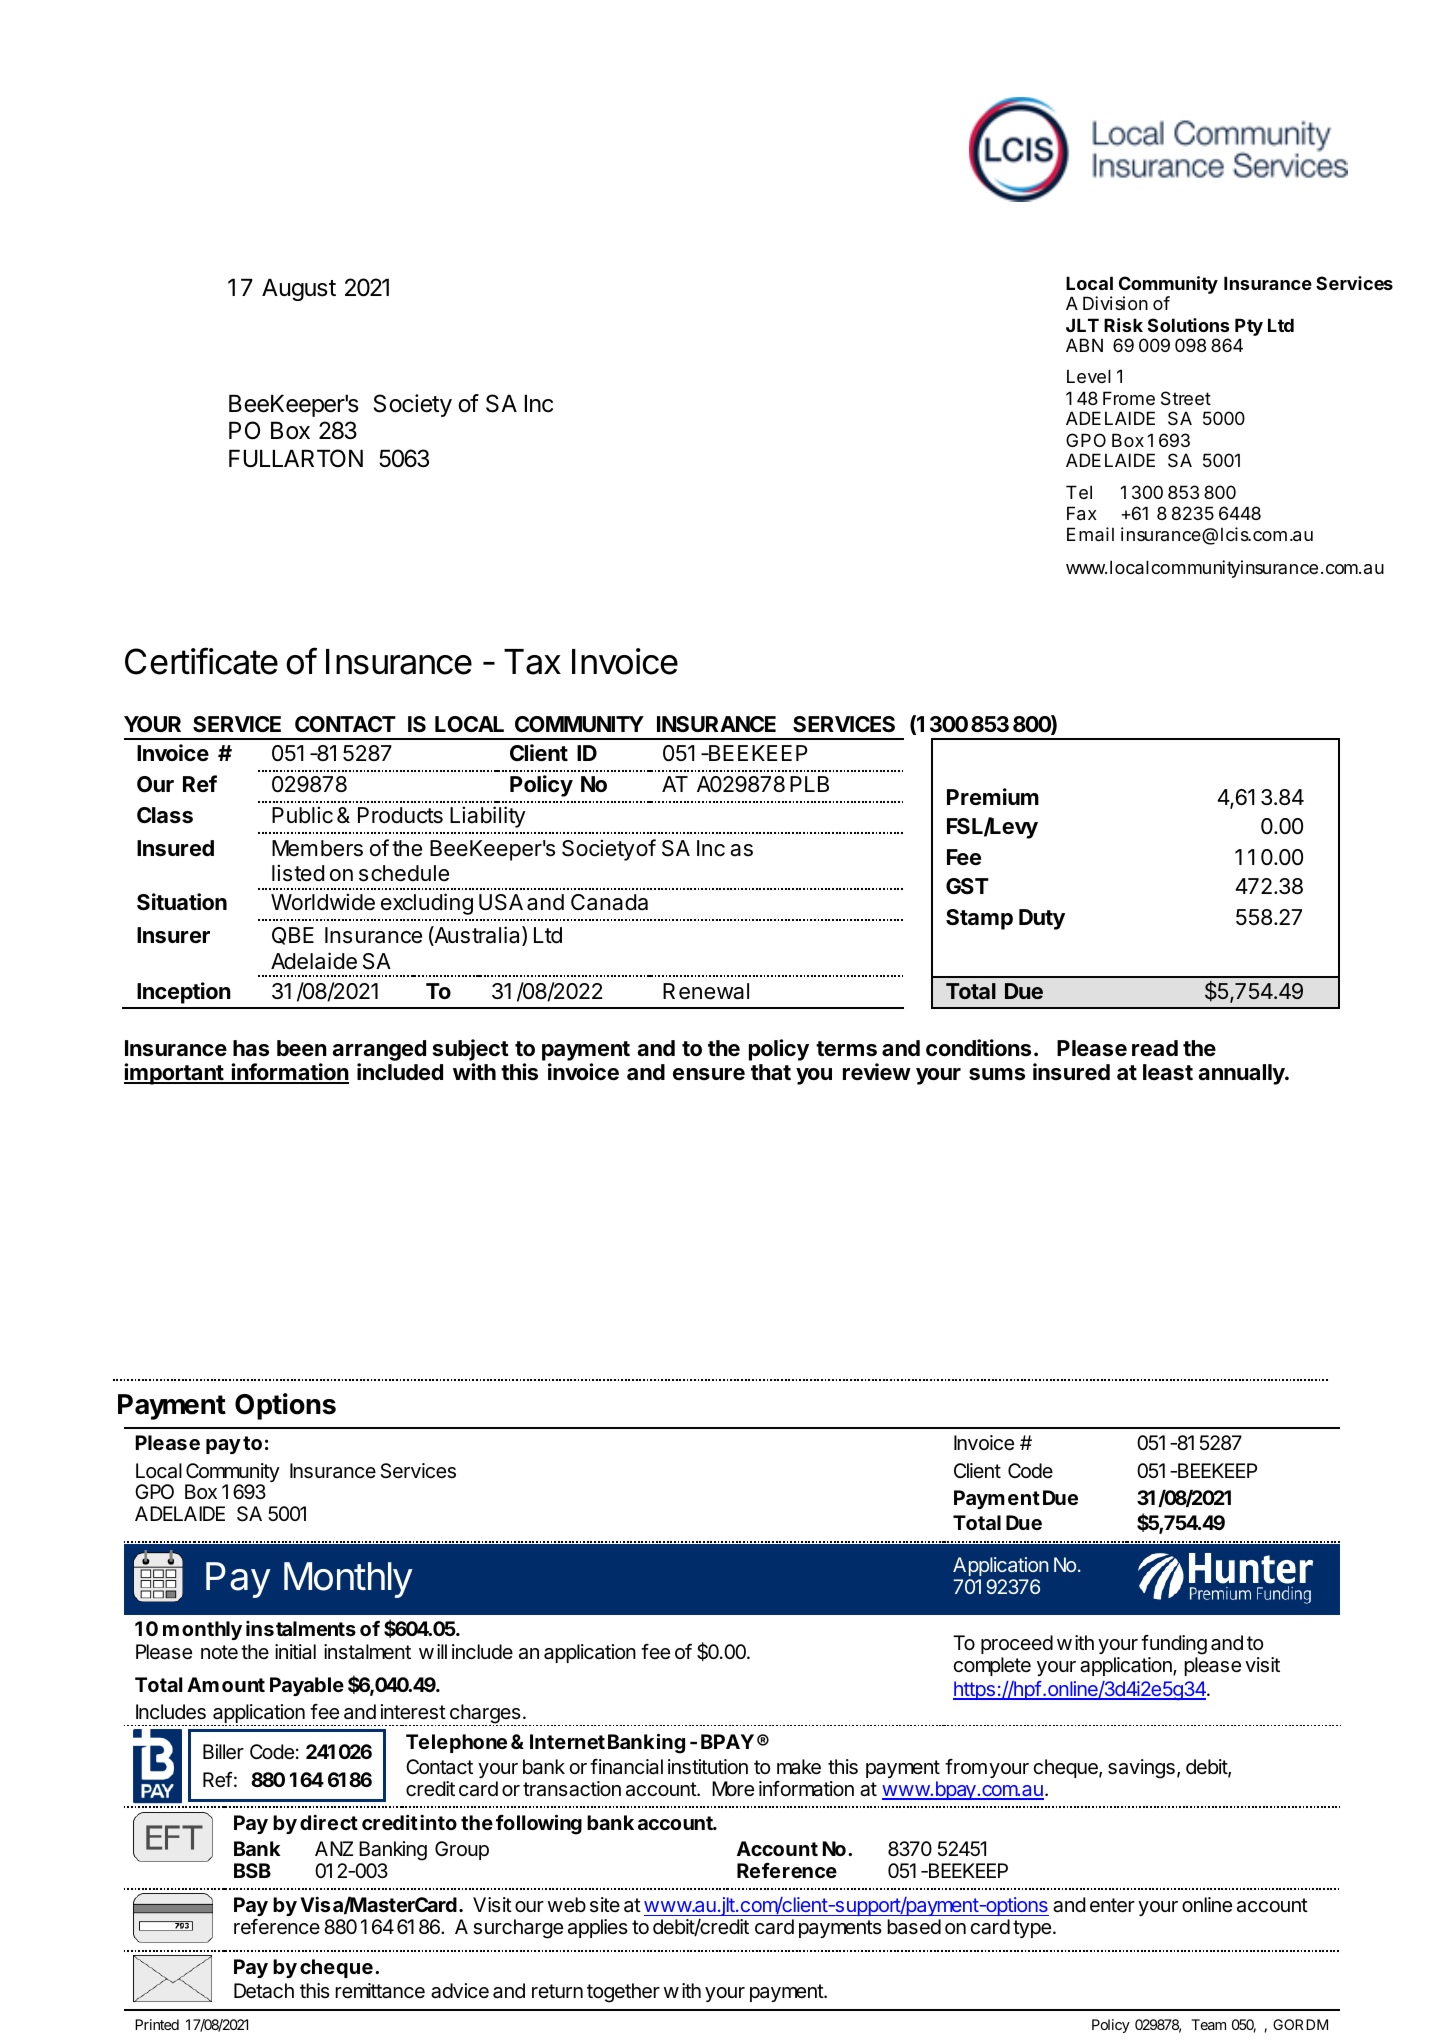  What do you see at coordinates (1042, 919) in the screenshot?
I see `Duty` at bounding box center [1042, 919].
